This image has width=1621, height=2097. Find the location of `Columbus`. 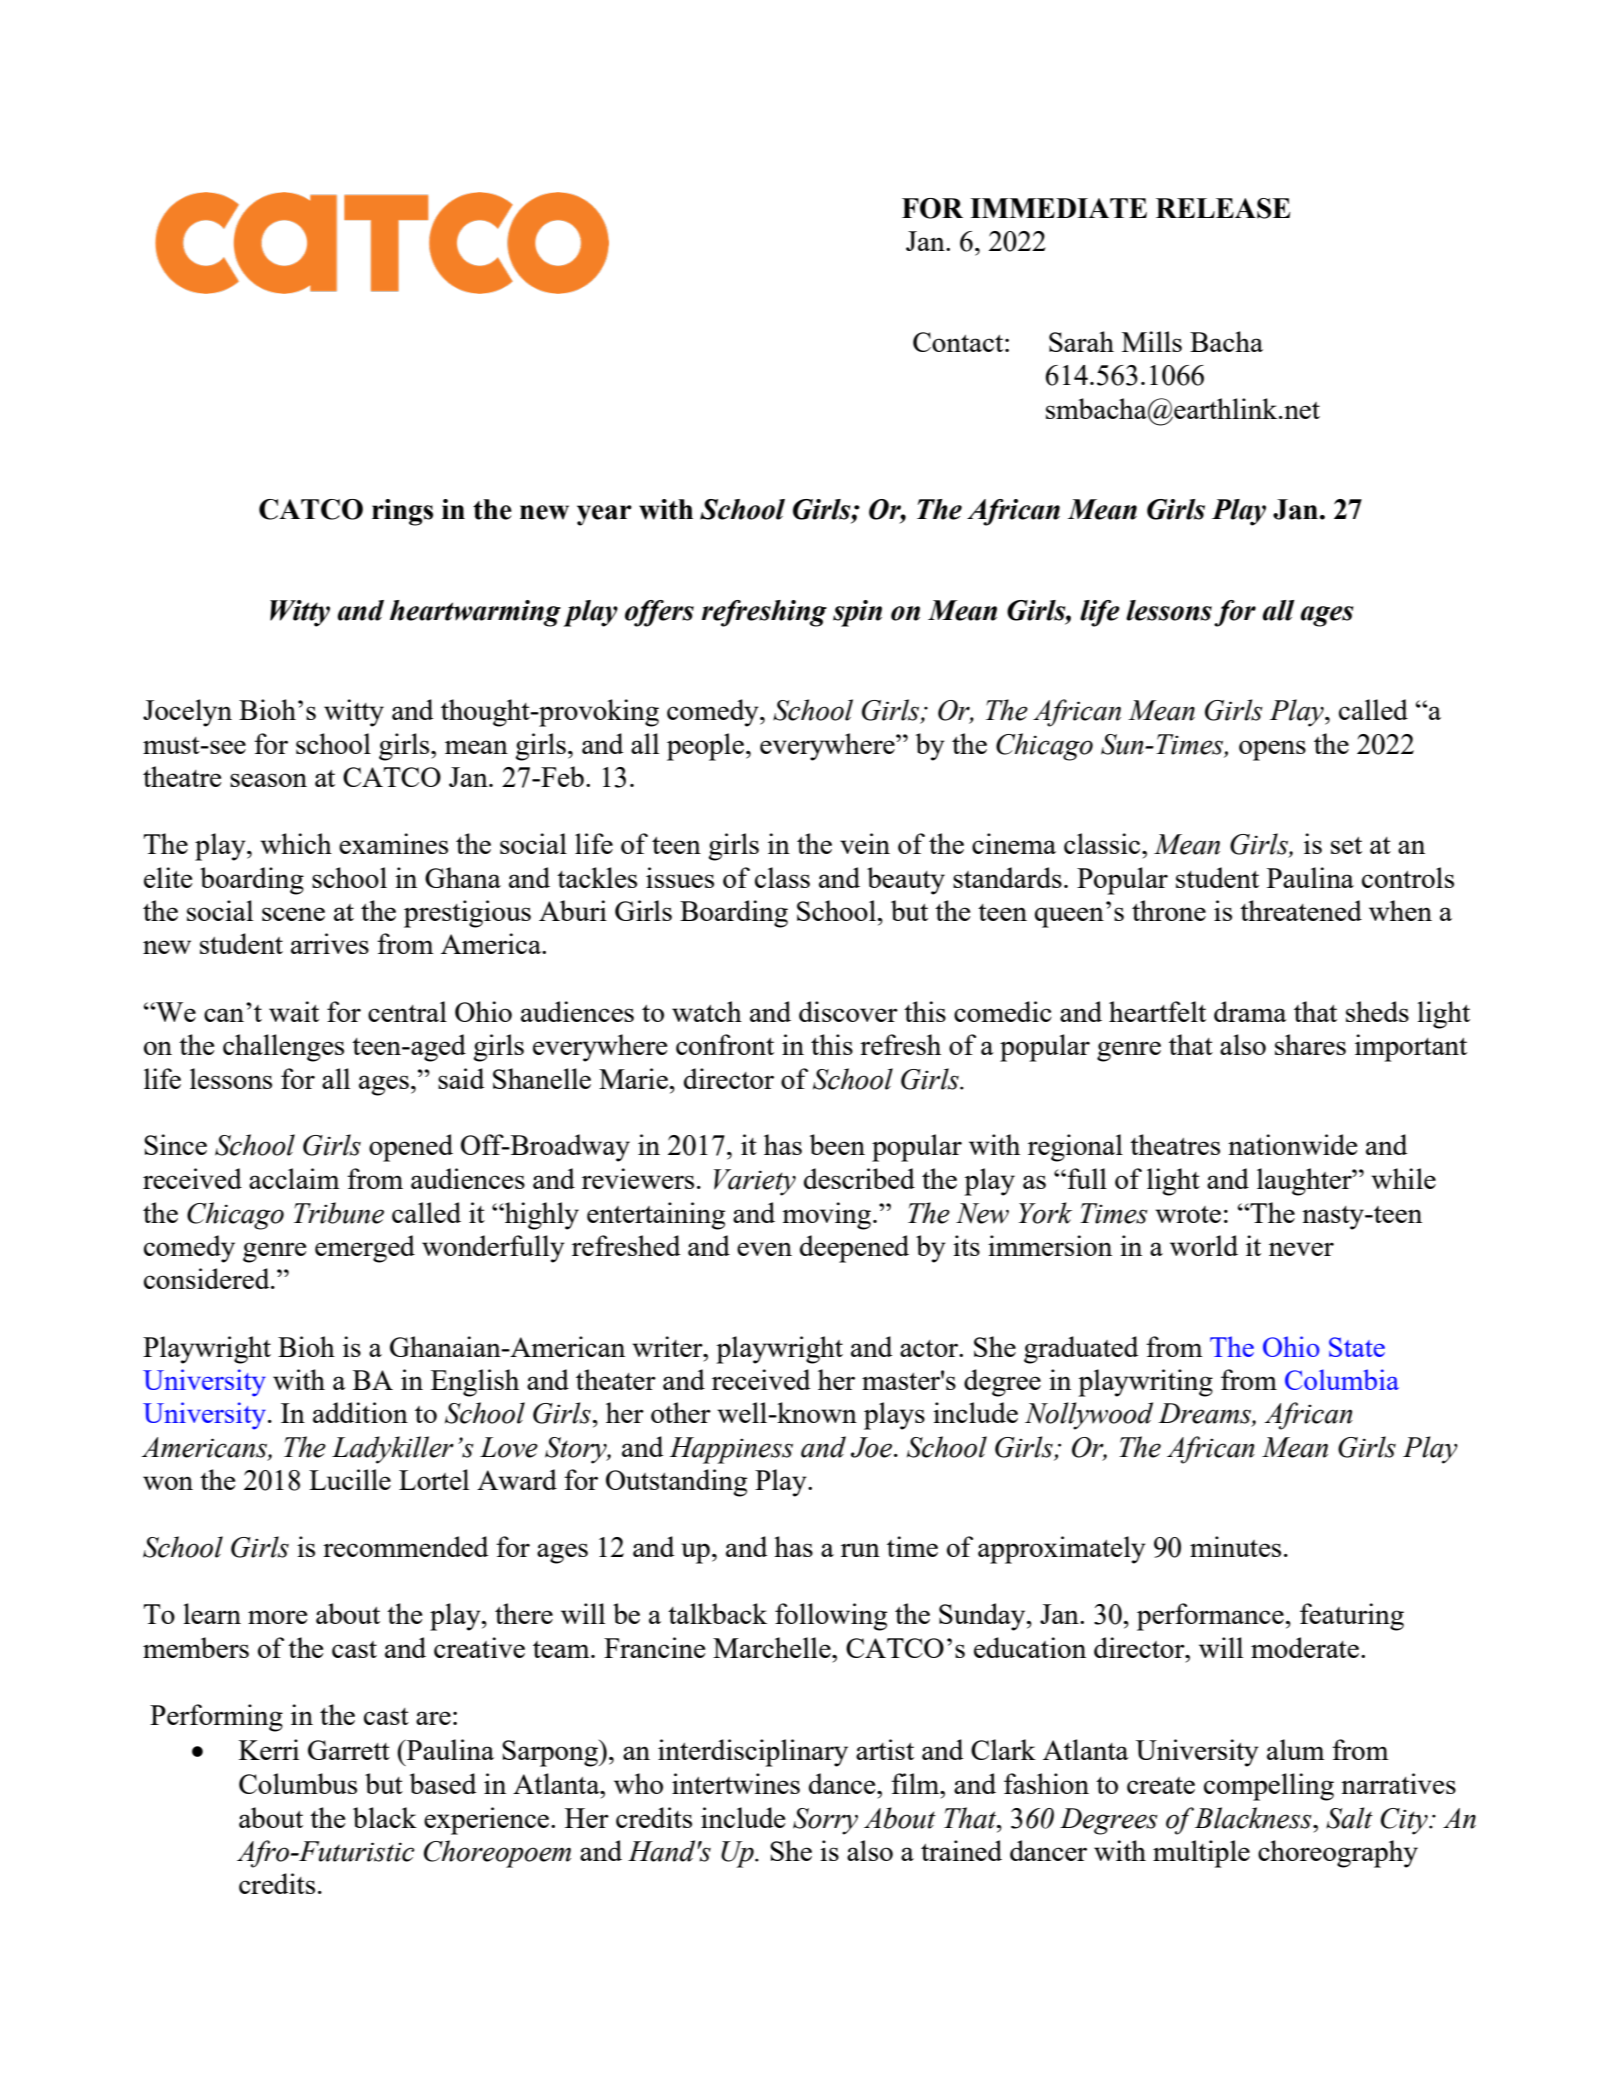

Columbus is located at coordinates (298, 1783).
